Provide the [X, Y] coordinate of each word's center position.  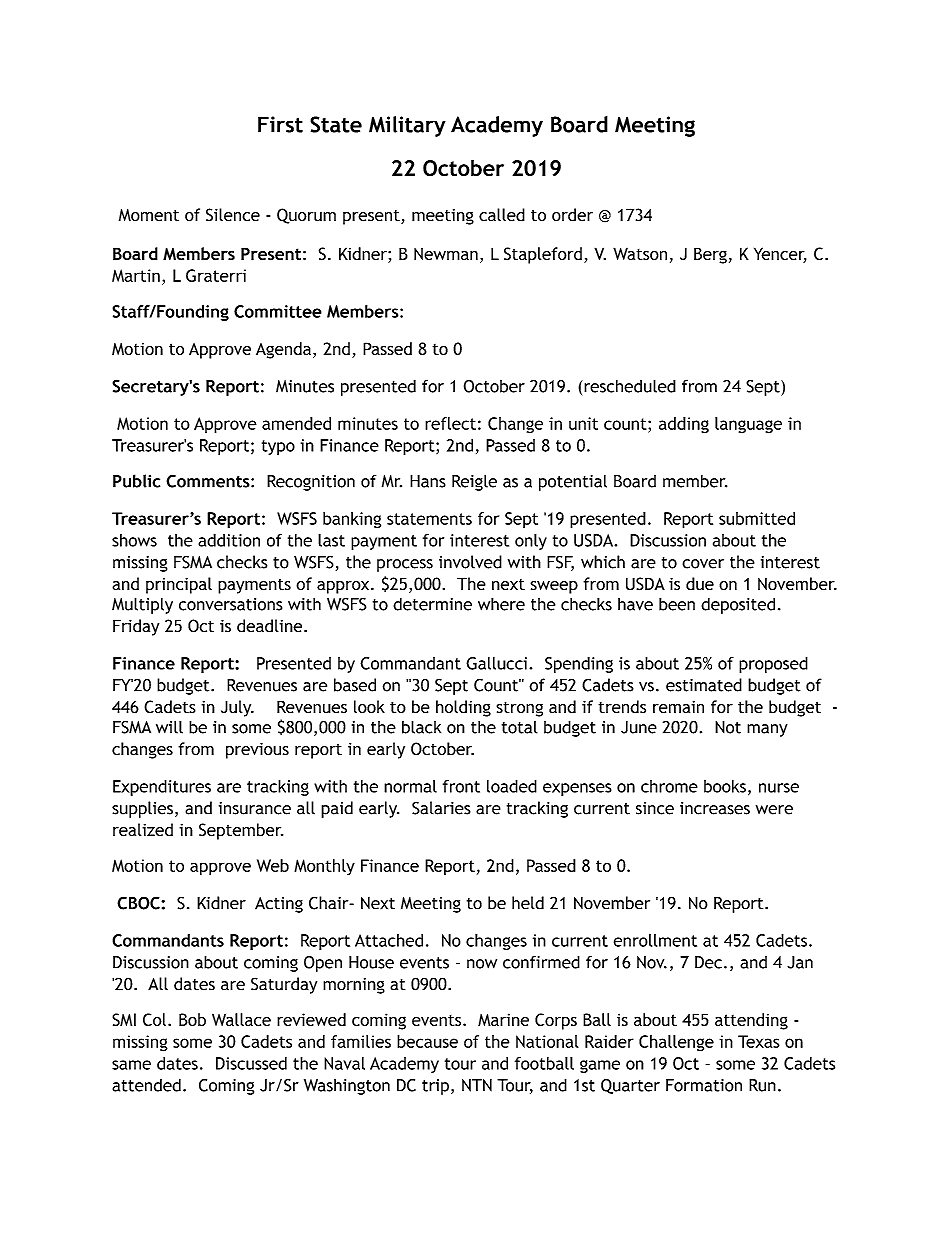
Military [407, 126]
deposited [738, 605]
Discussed [251, 1063]
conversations [230, 604]
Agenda [283, 350]
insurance [255, 808]
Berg [710, 255]
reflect [450, 423]
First [280, 124]
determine [432, 604]
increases [715, 808]
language [748, 425]
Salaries [441, 808]
